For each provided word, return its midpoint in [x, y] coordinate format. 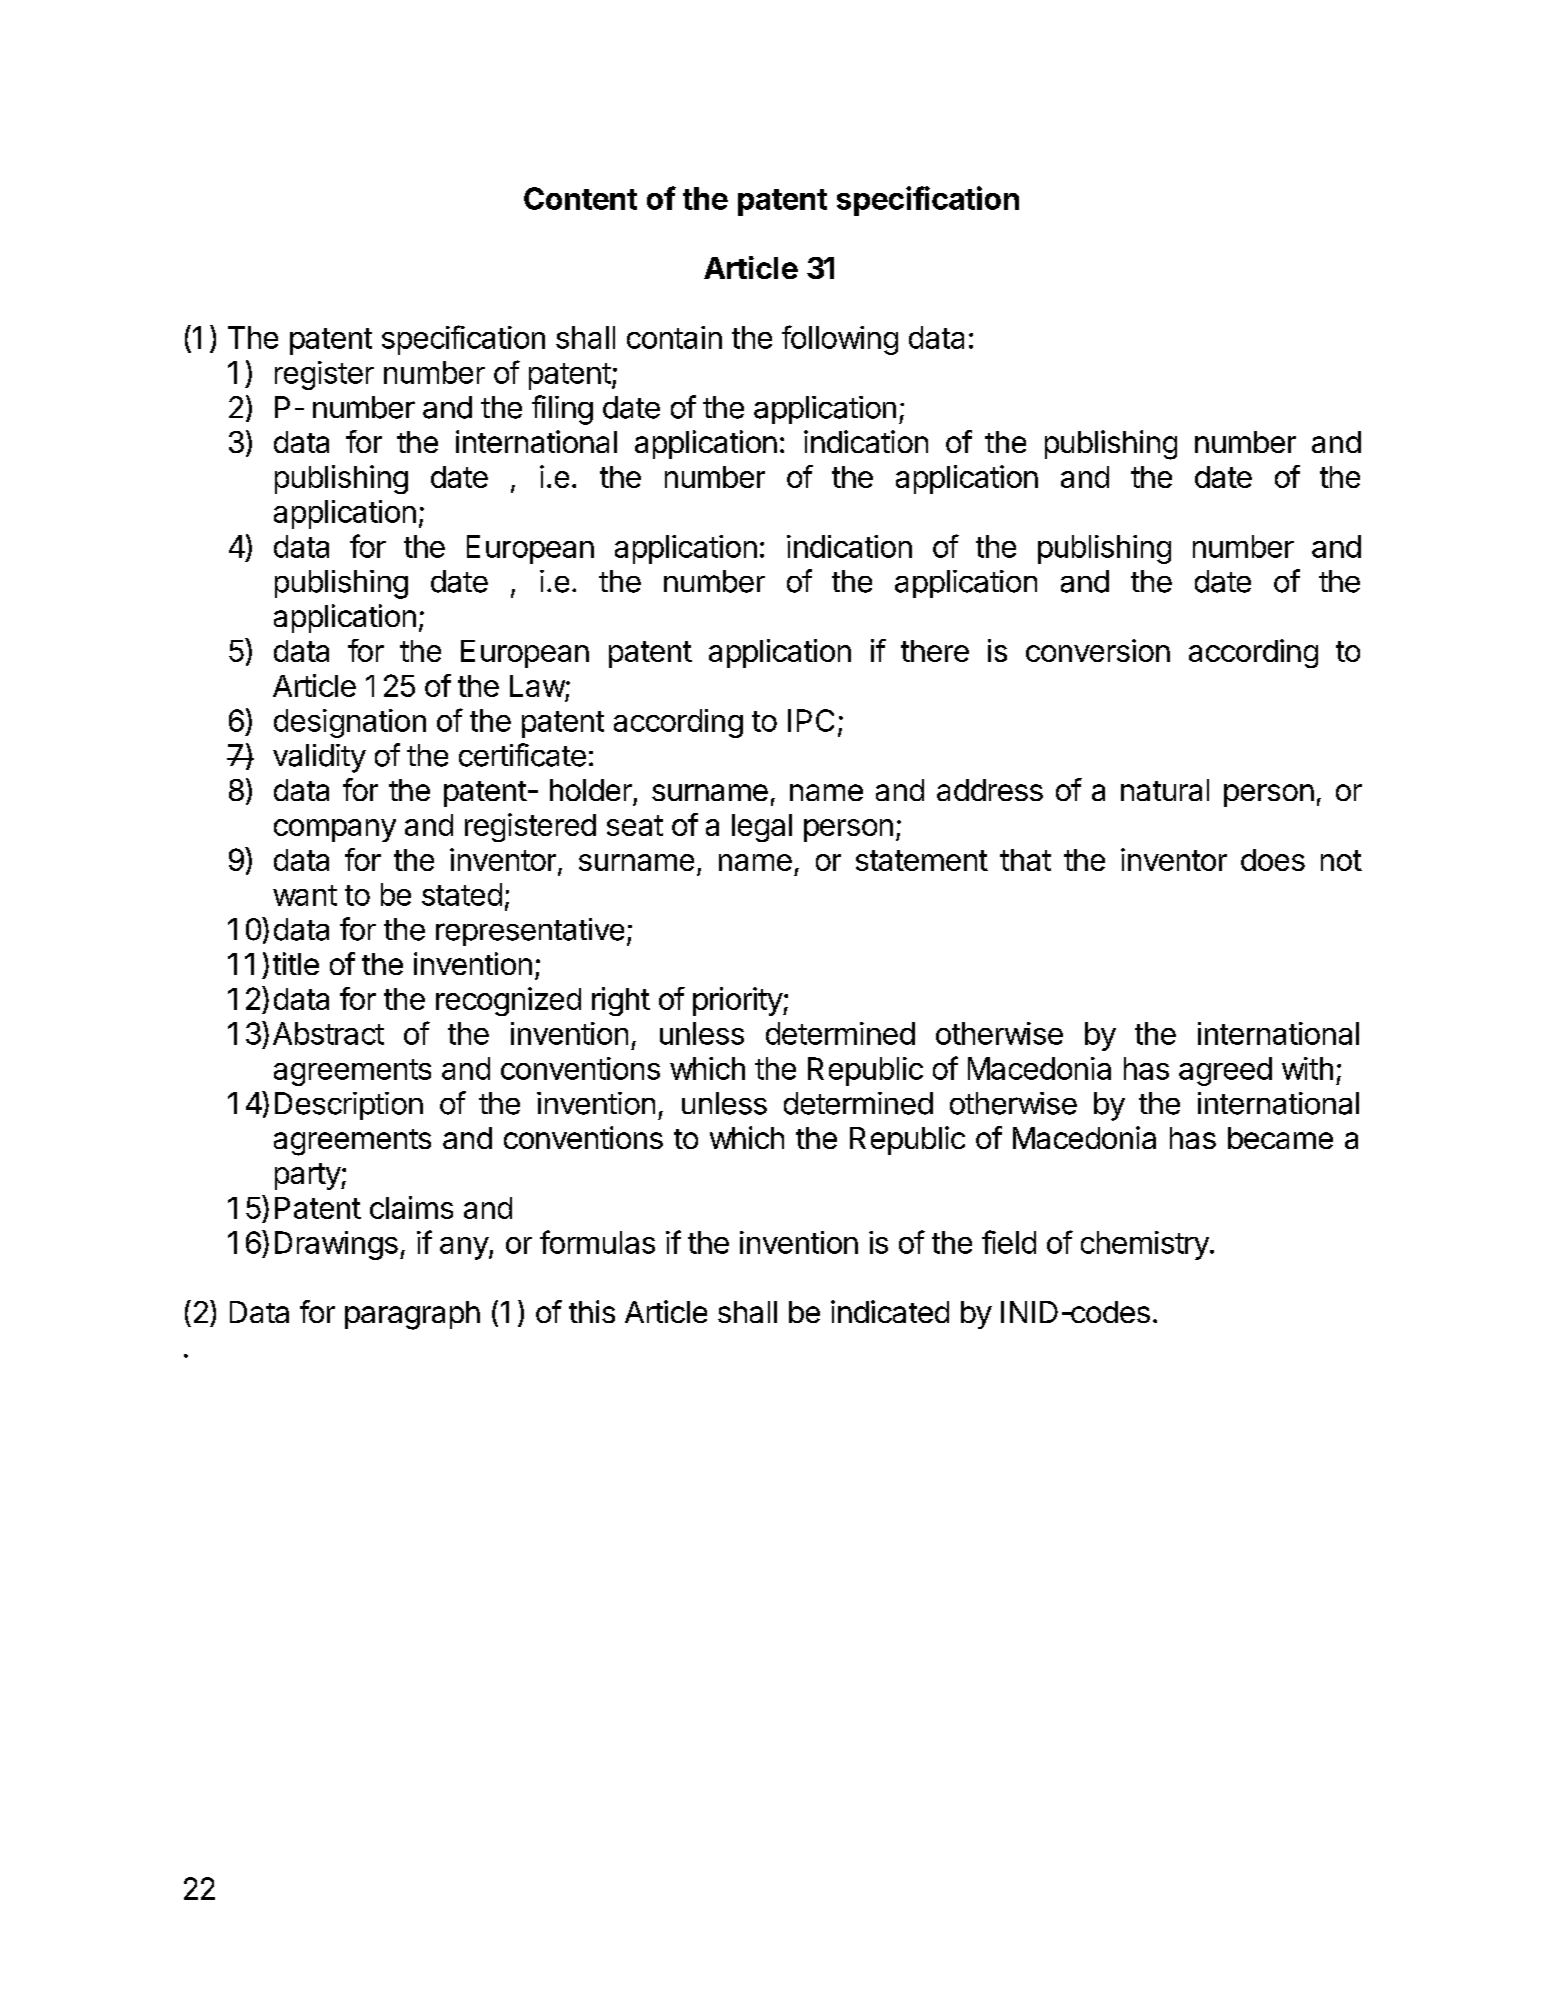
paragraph [412, 1315]
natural [1165, 790]
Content [580, 198]
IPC [811, 720]
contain [674, 337]
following [840, 340]
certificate [522, 755]
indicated [890, 1311]
